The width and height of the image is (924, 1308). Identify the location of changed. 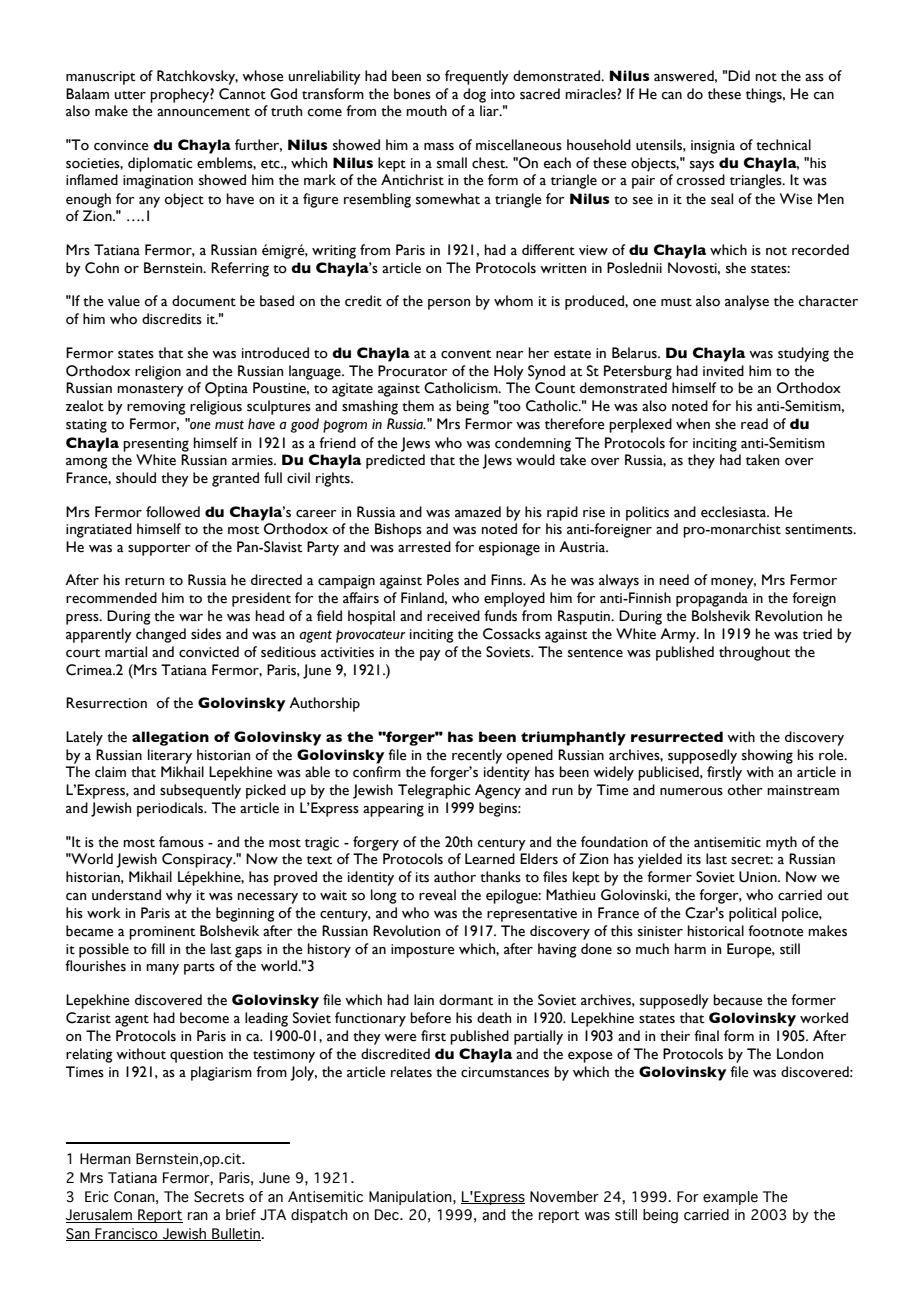
(161, 635).
